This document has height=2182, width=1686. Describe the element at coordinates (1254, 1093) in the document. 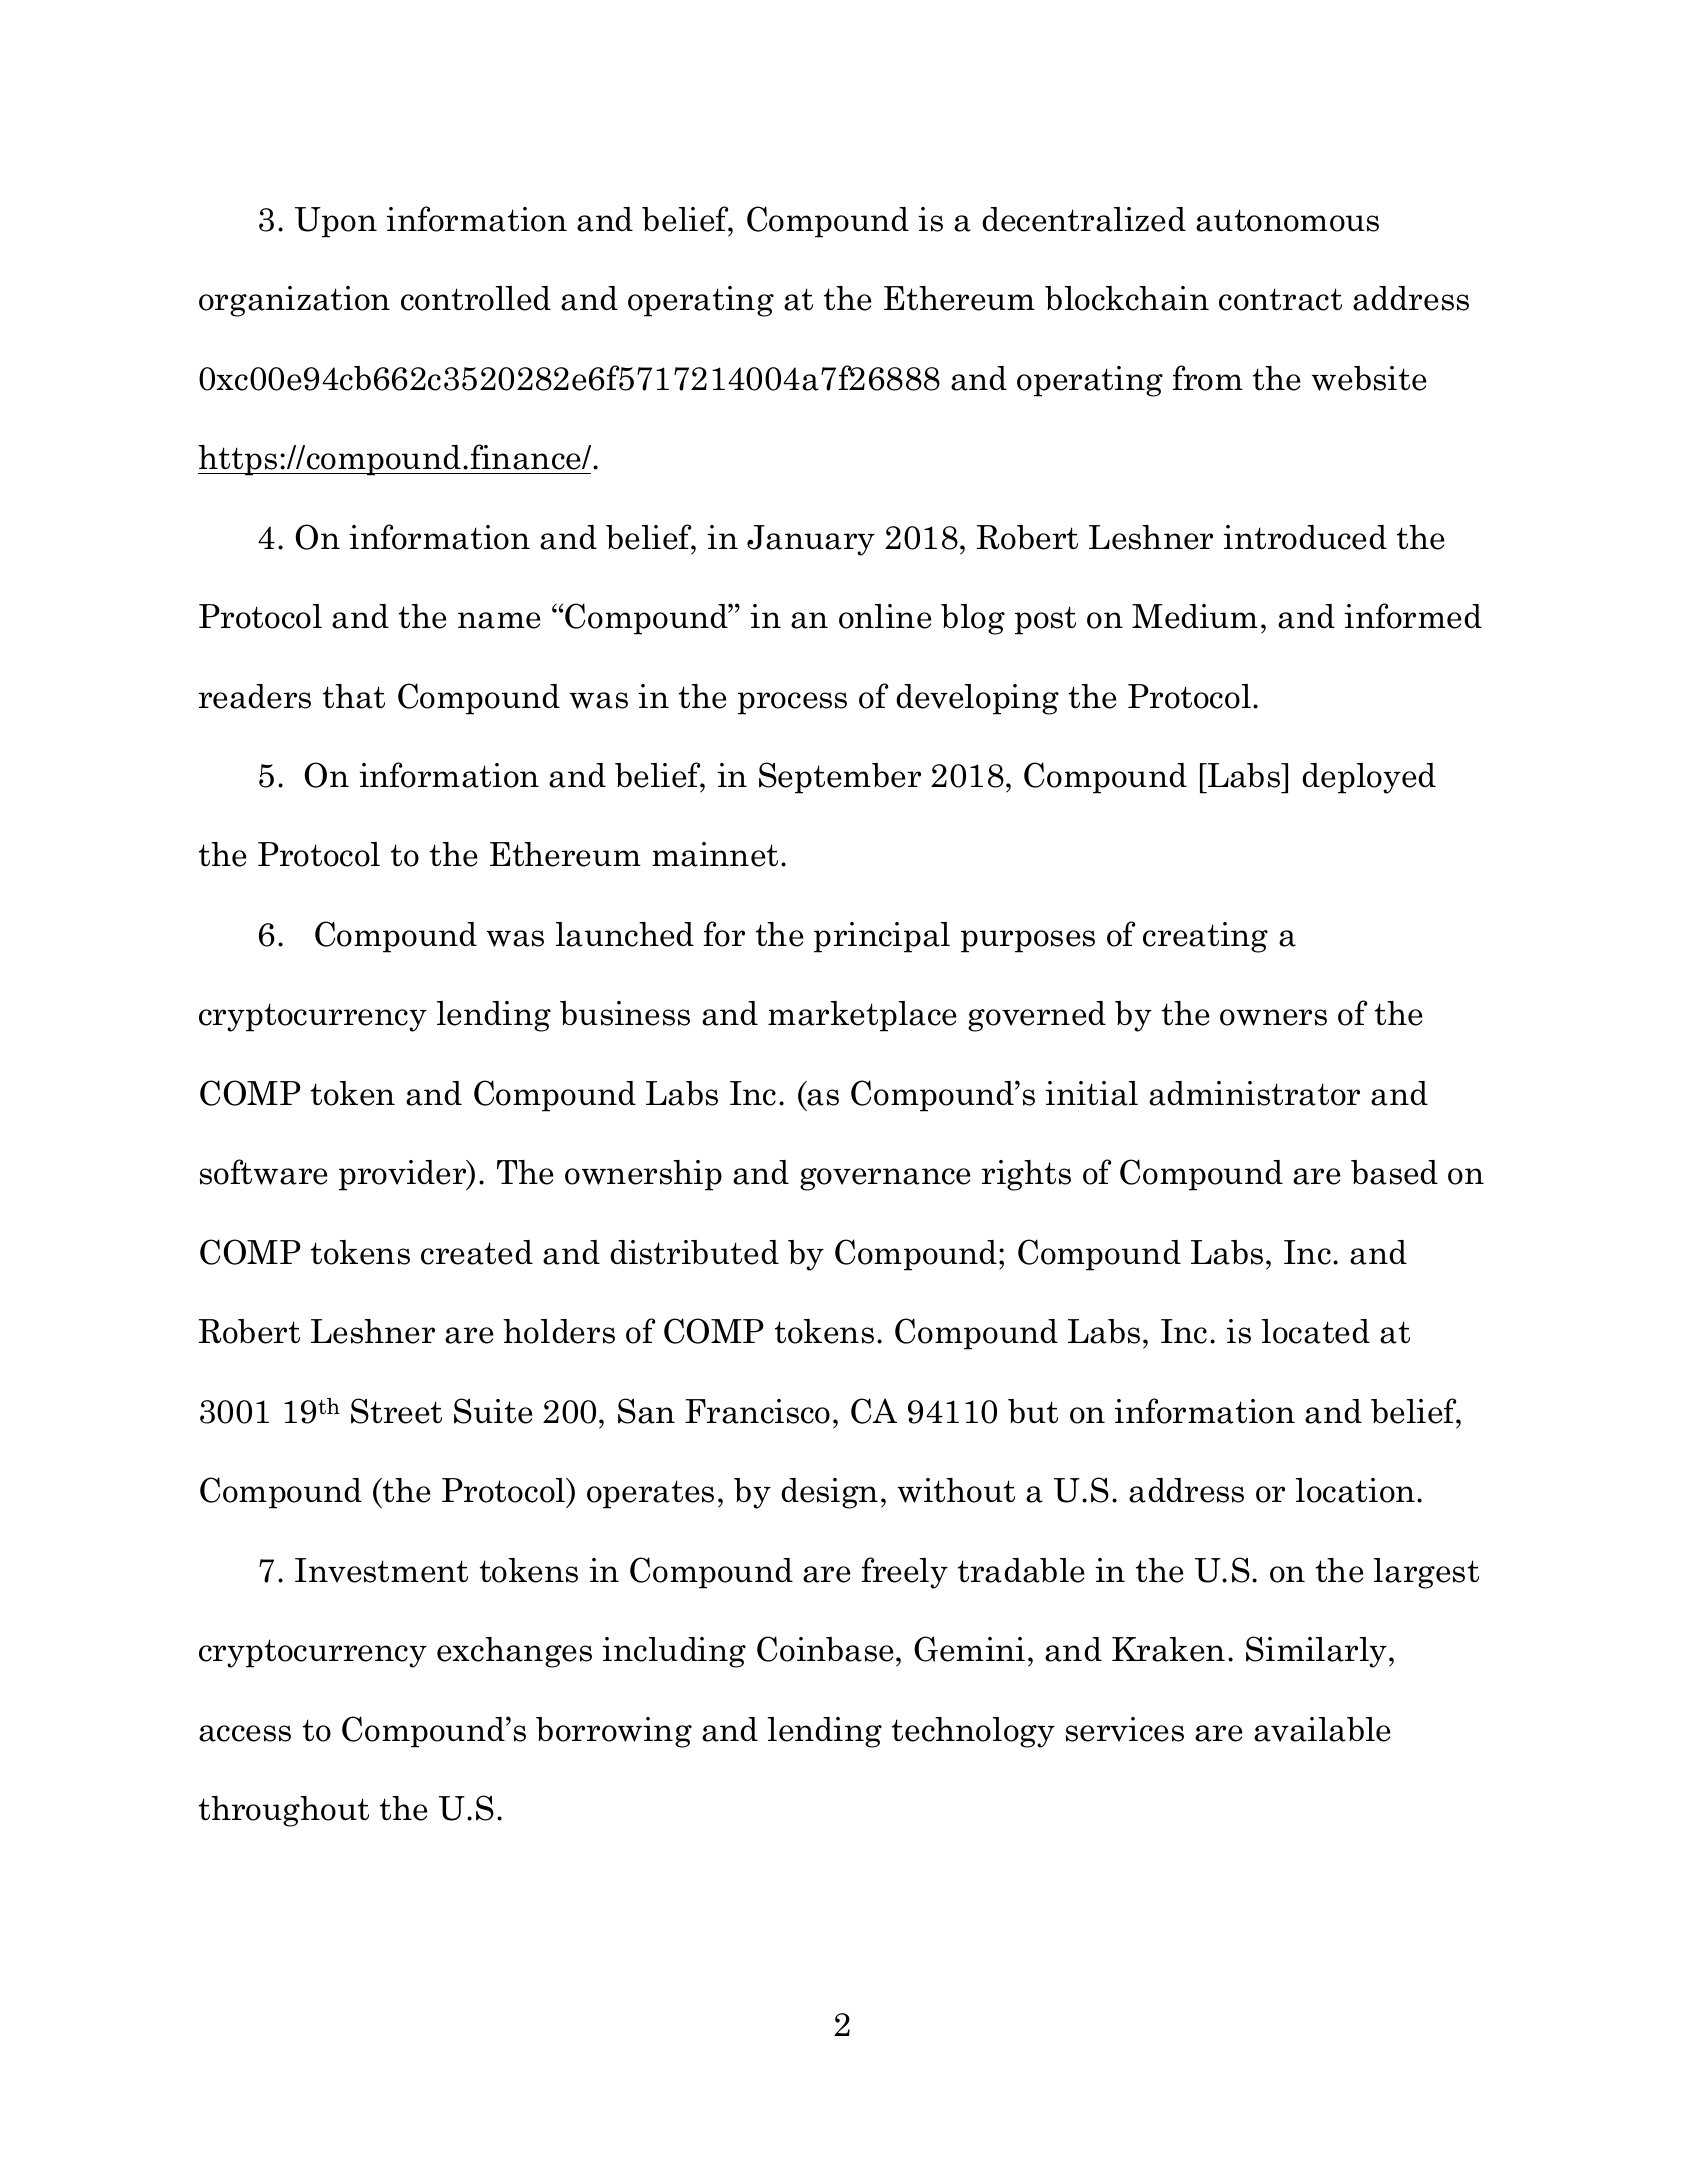

I see `administrator` at that location.
